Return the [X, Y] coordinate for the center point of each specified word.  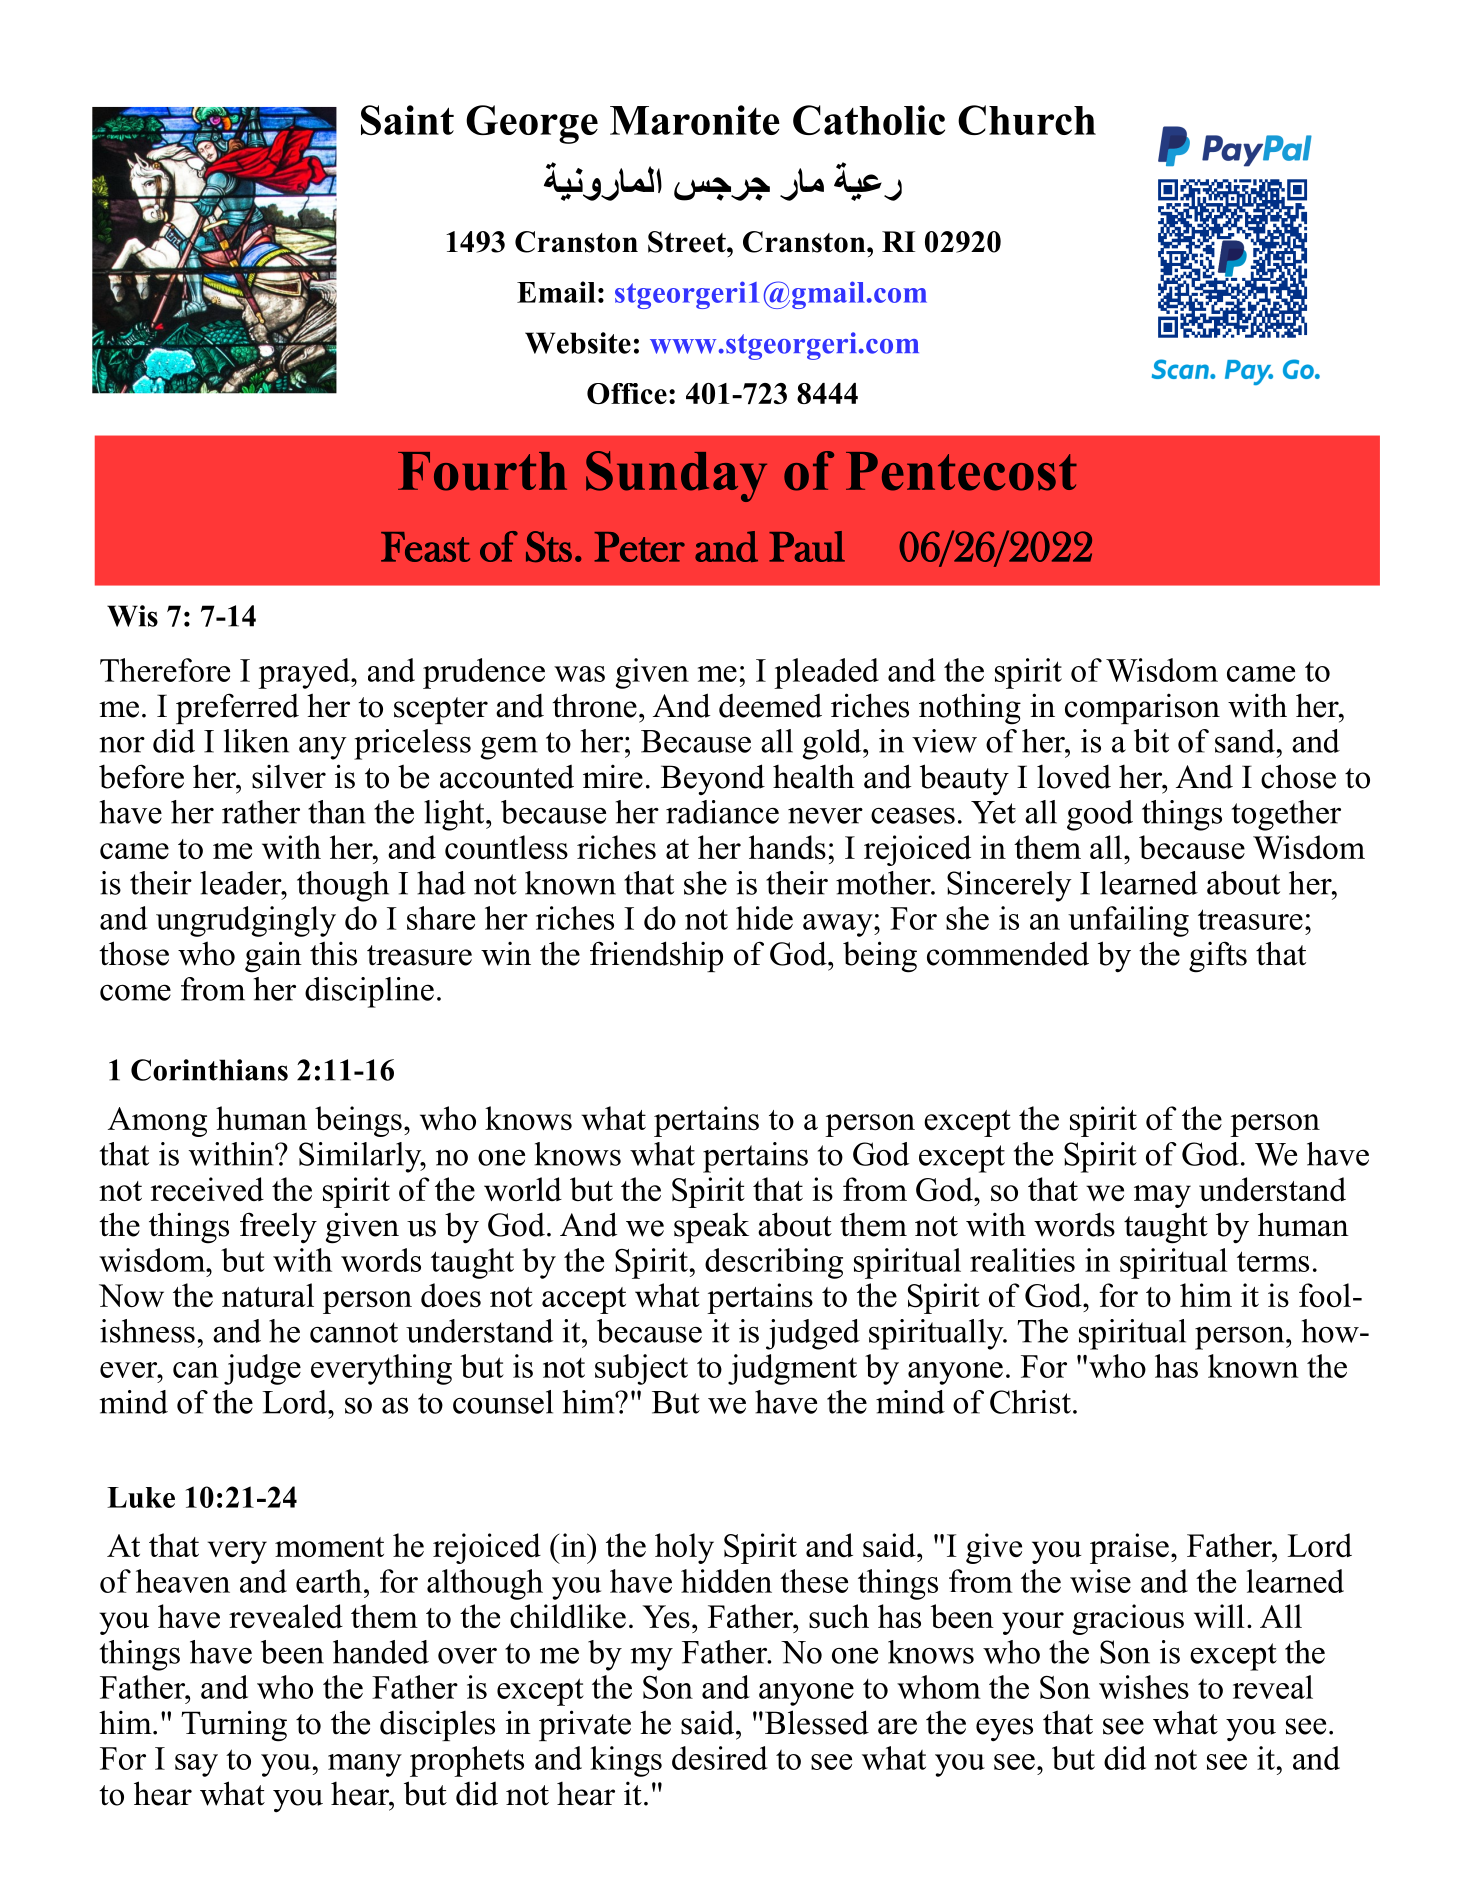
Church [1027, 120]
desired [720, 1758]
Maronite [695, 120]
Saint [407, 120]
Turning [234, 1726]
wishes [1144, 1687]
